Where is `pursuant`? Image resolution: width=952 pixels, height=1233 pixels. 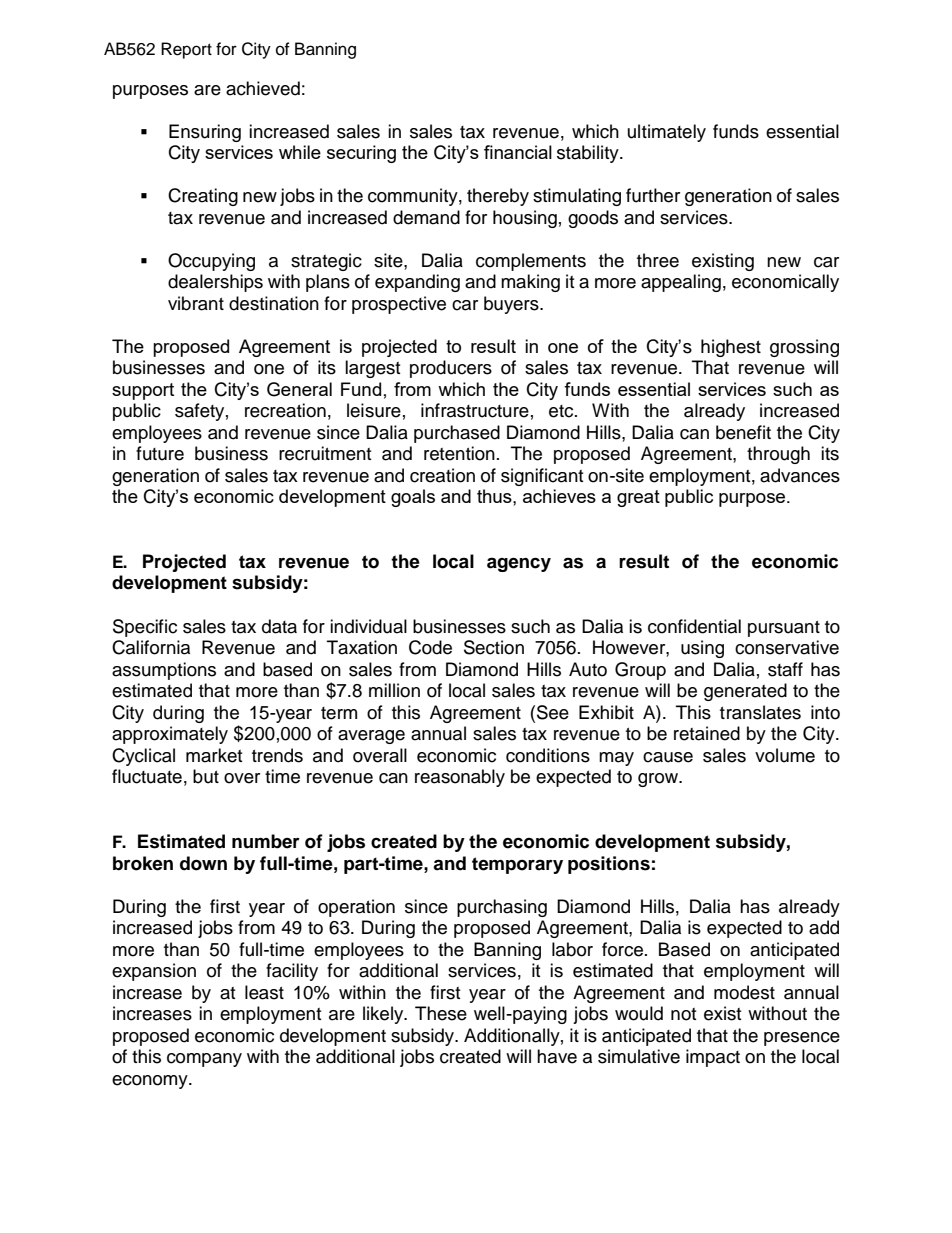 pursuant is located at coordinates (784, 629).
